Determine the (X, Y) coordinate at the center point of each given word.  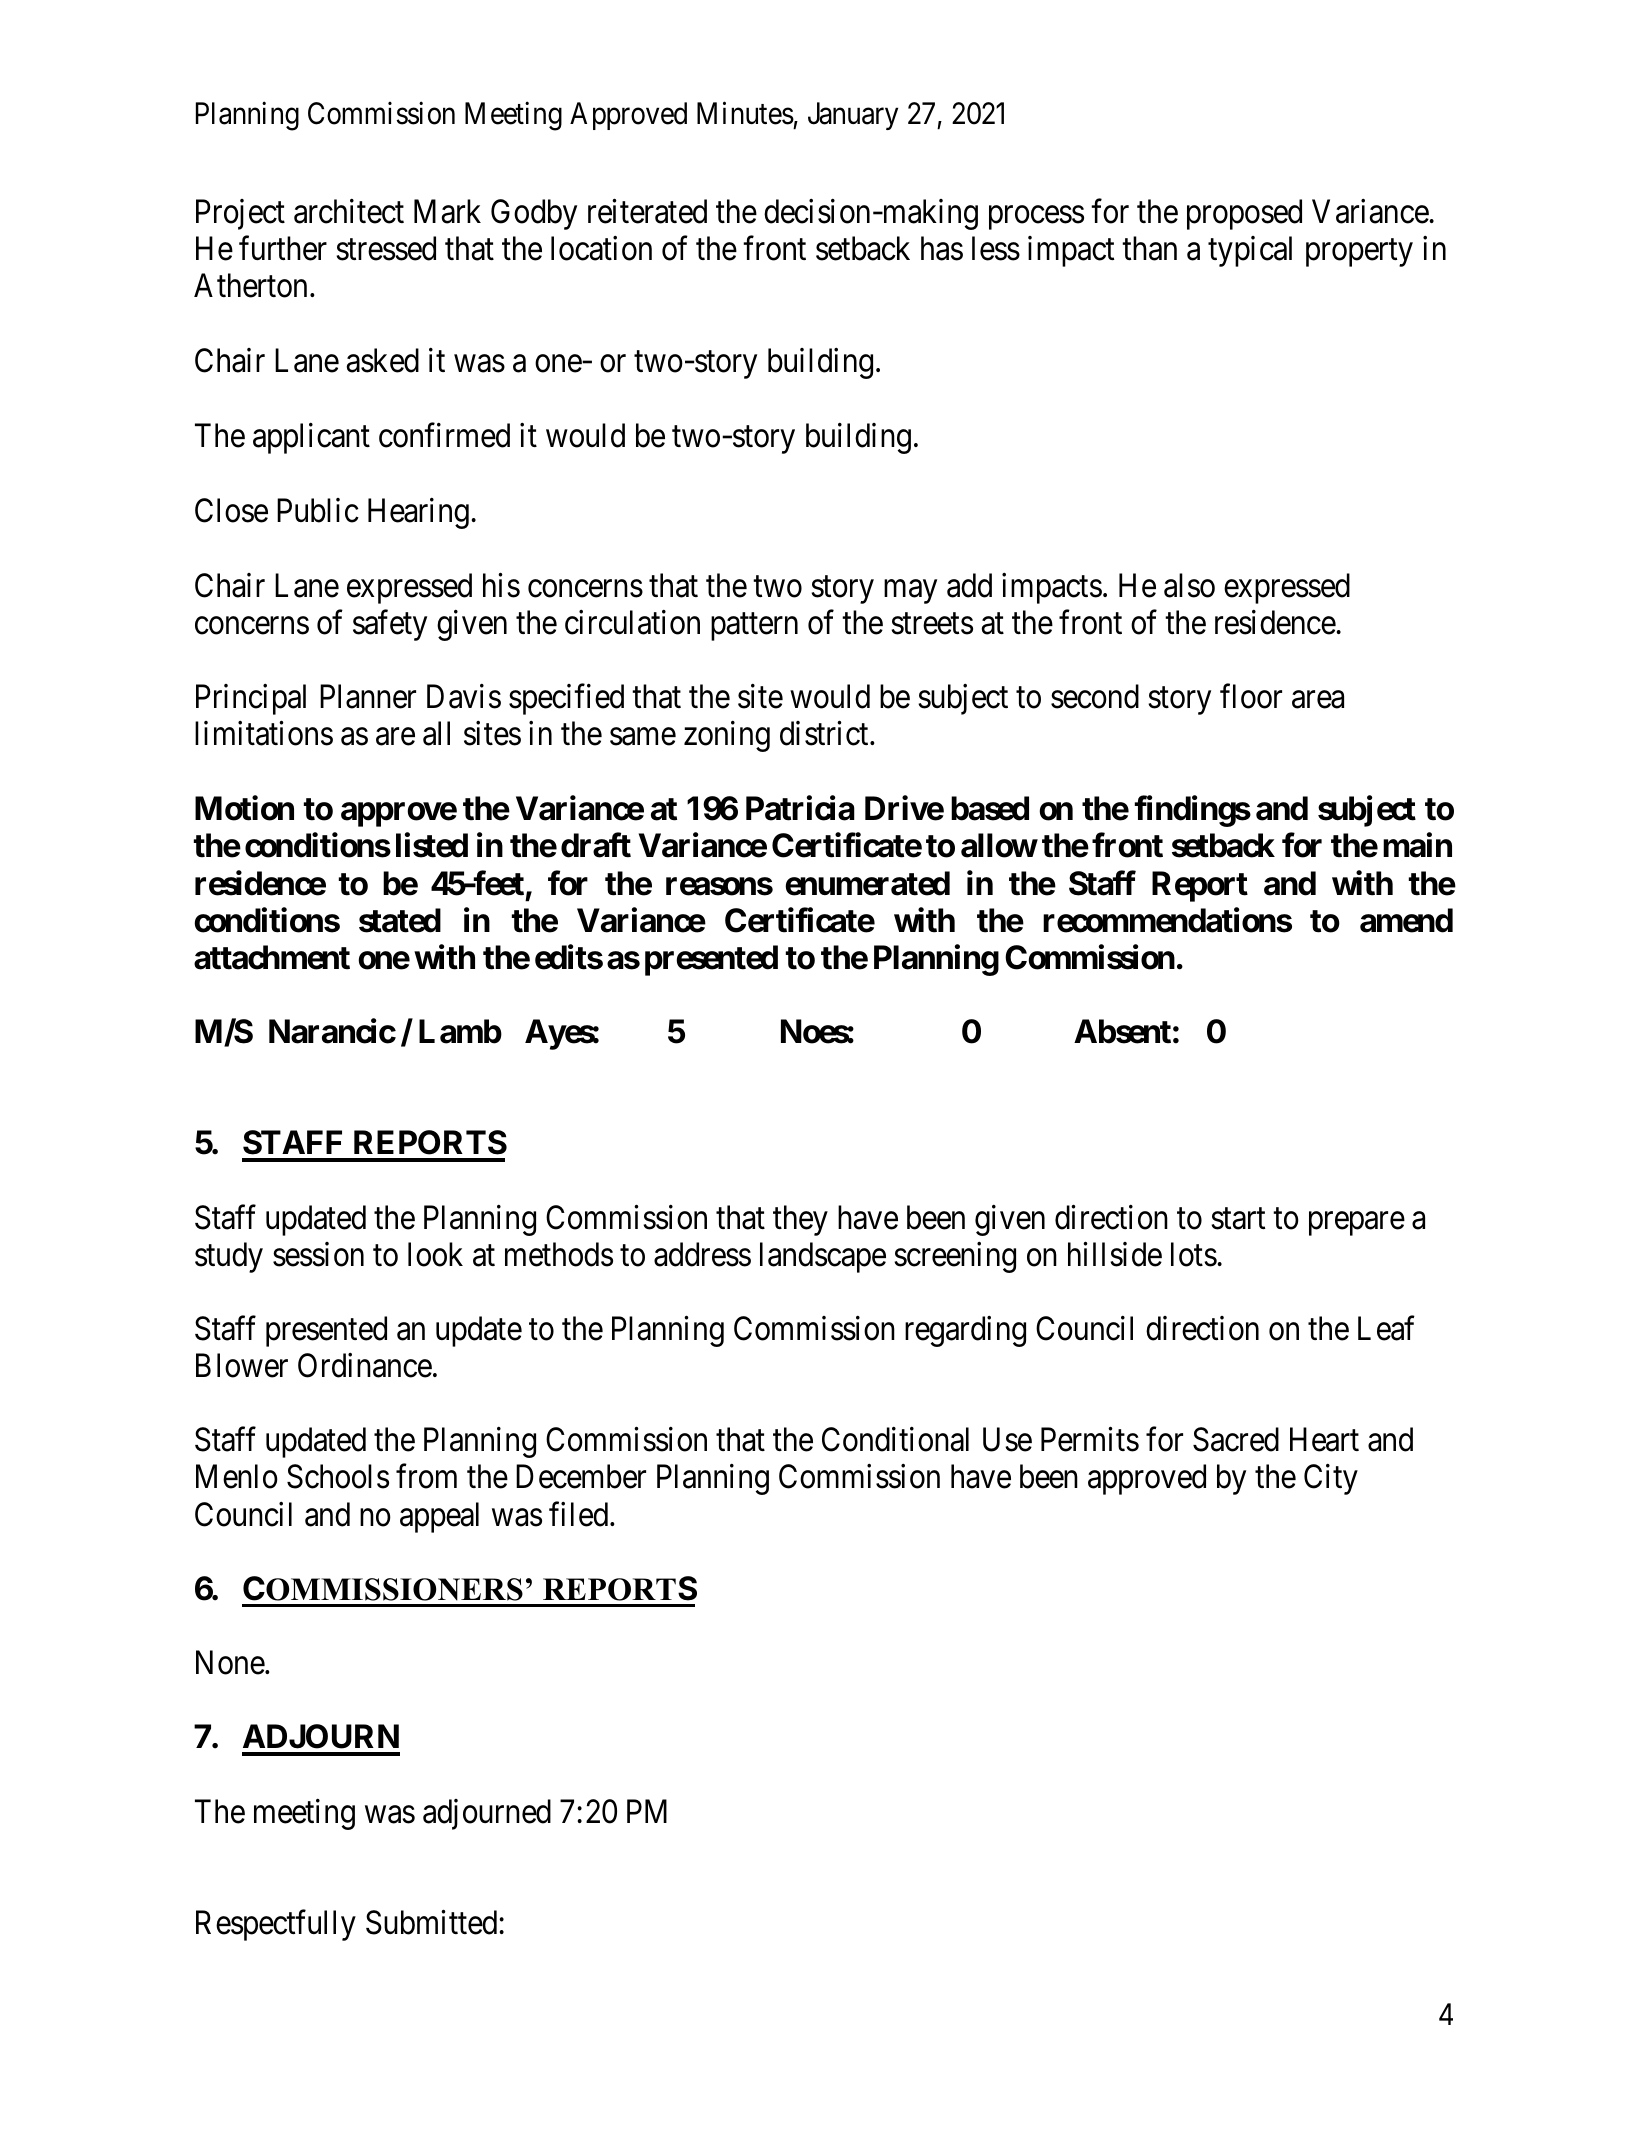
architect (349, 211)
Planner (368, 696)
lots (1194, 1254)
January (853, 116)
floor (1251, 696)
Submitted (433, 1922)
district (825, 733)
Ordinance (365, 1365)
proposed (1244, 214)
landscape (823, 1257)
